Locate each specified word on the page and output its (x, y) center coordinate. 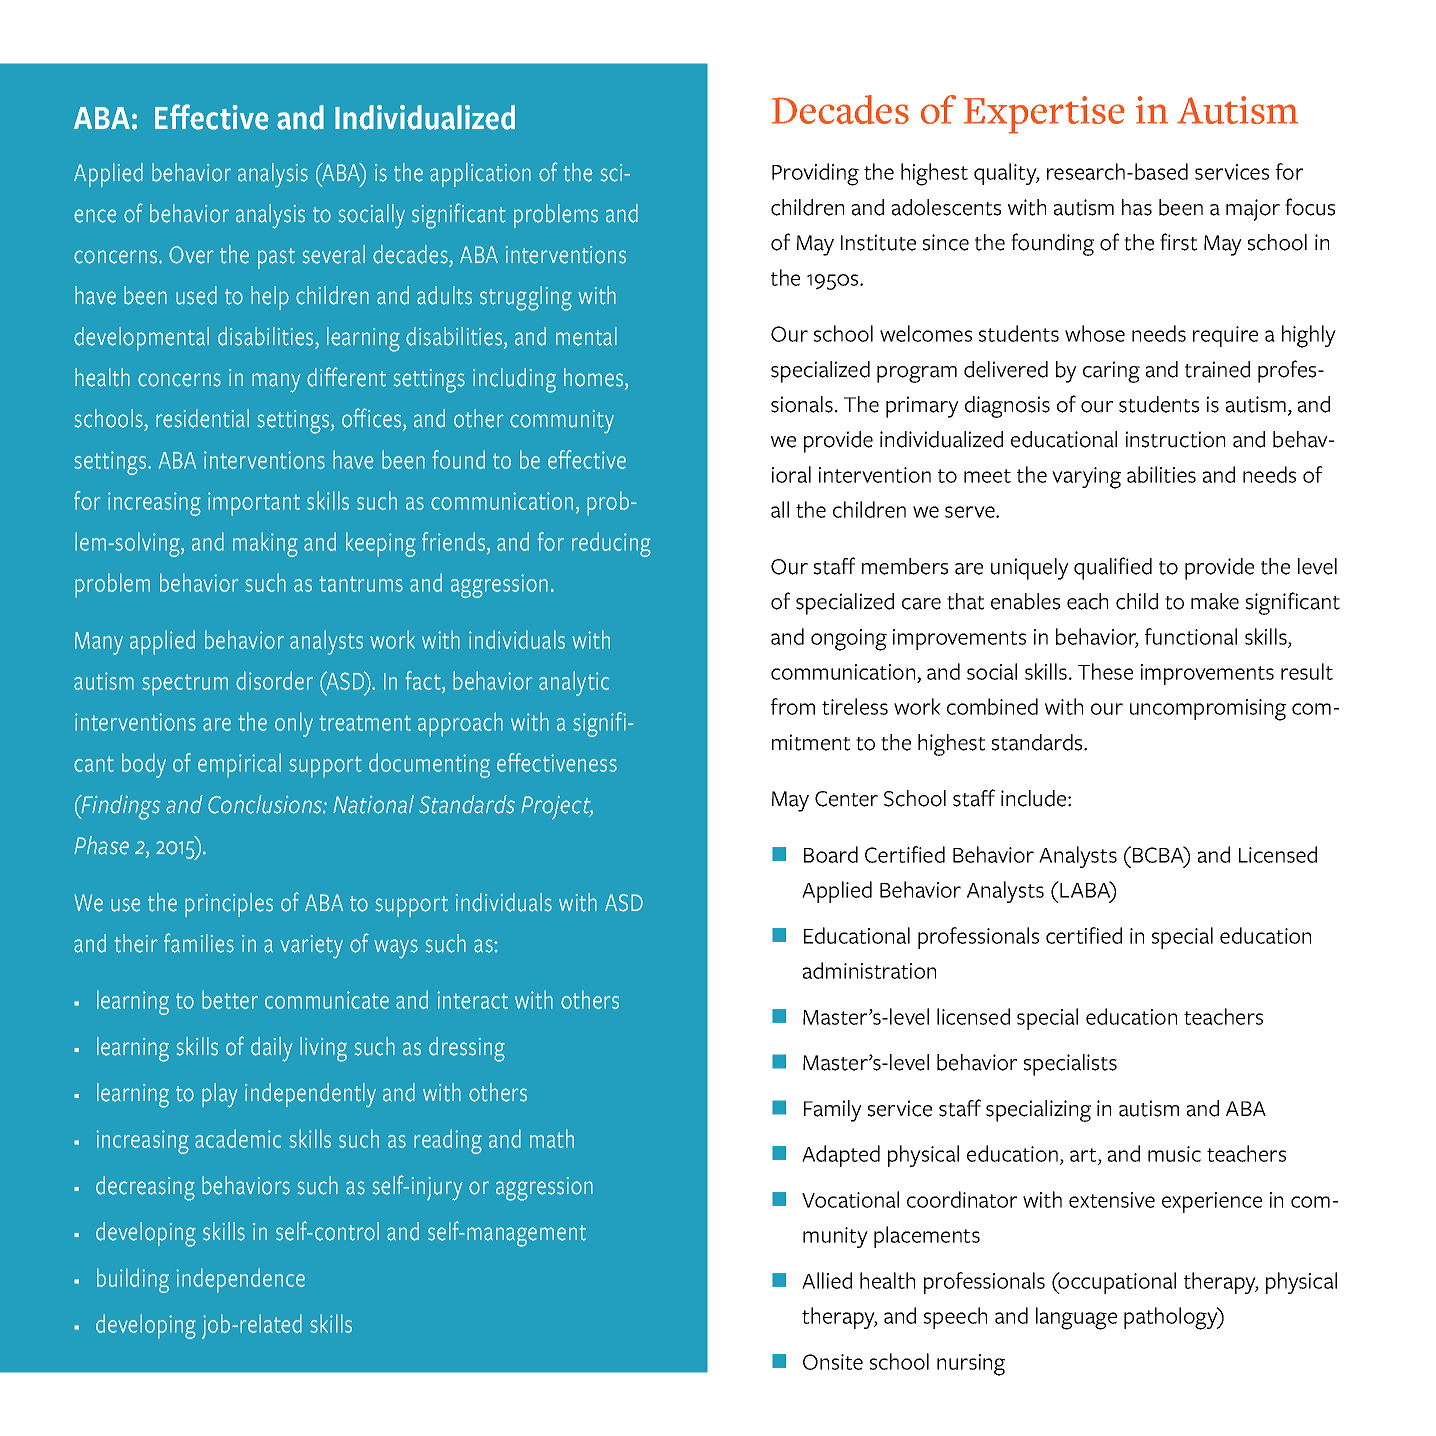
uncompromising (1208, 710)
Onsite (833, 1362)
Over (191, 255)
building (133, 1280)
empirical (239, 765)
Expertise (1044, 115)
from (793, 706)
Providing (815, 174)
